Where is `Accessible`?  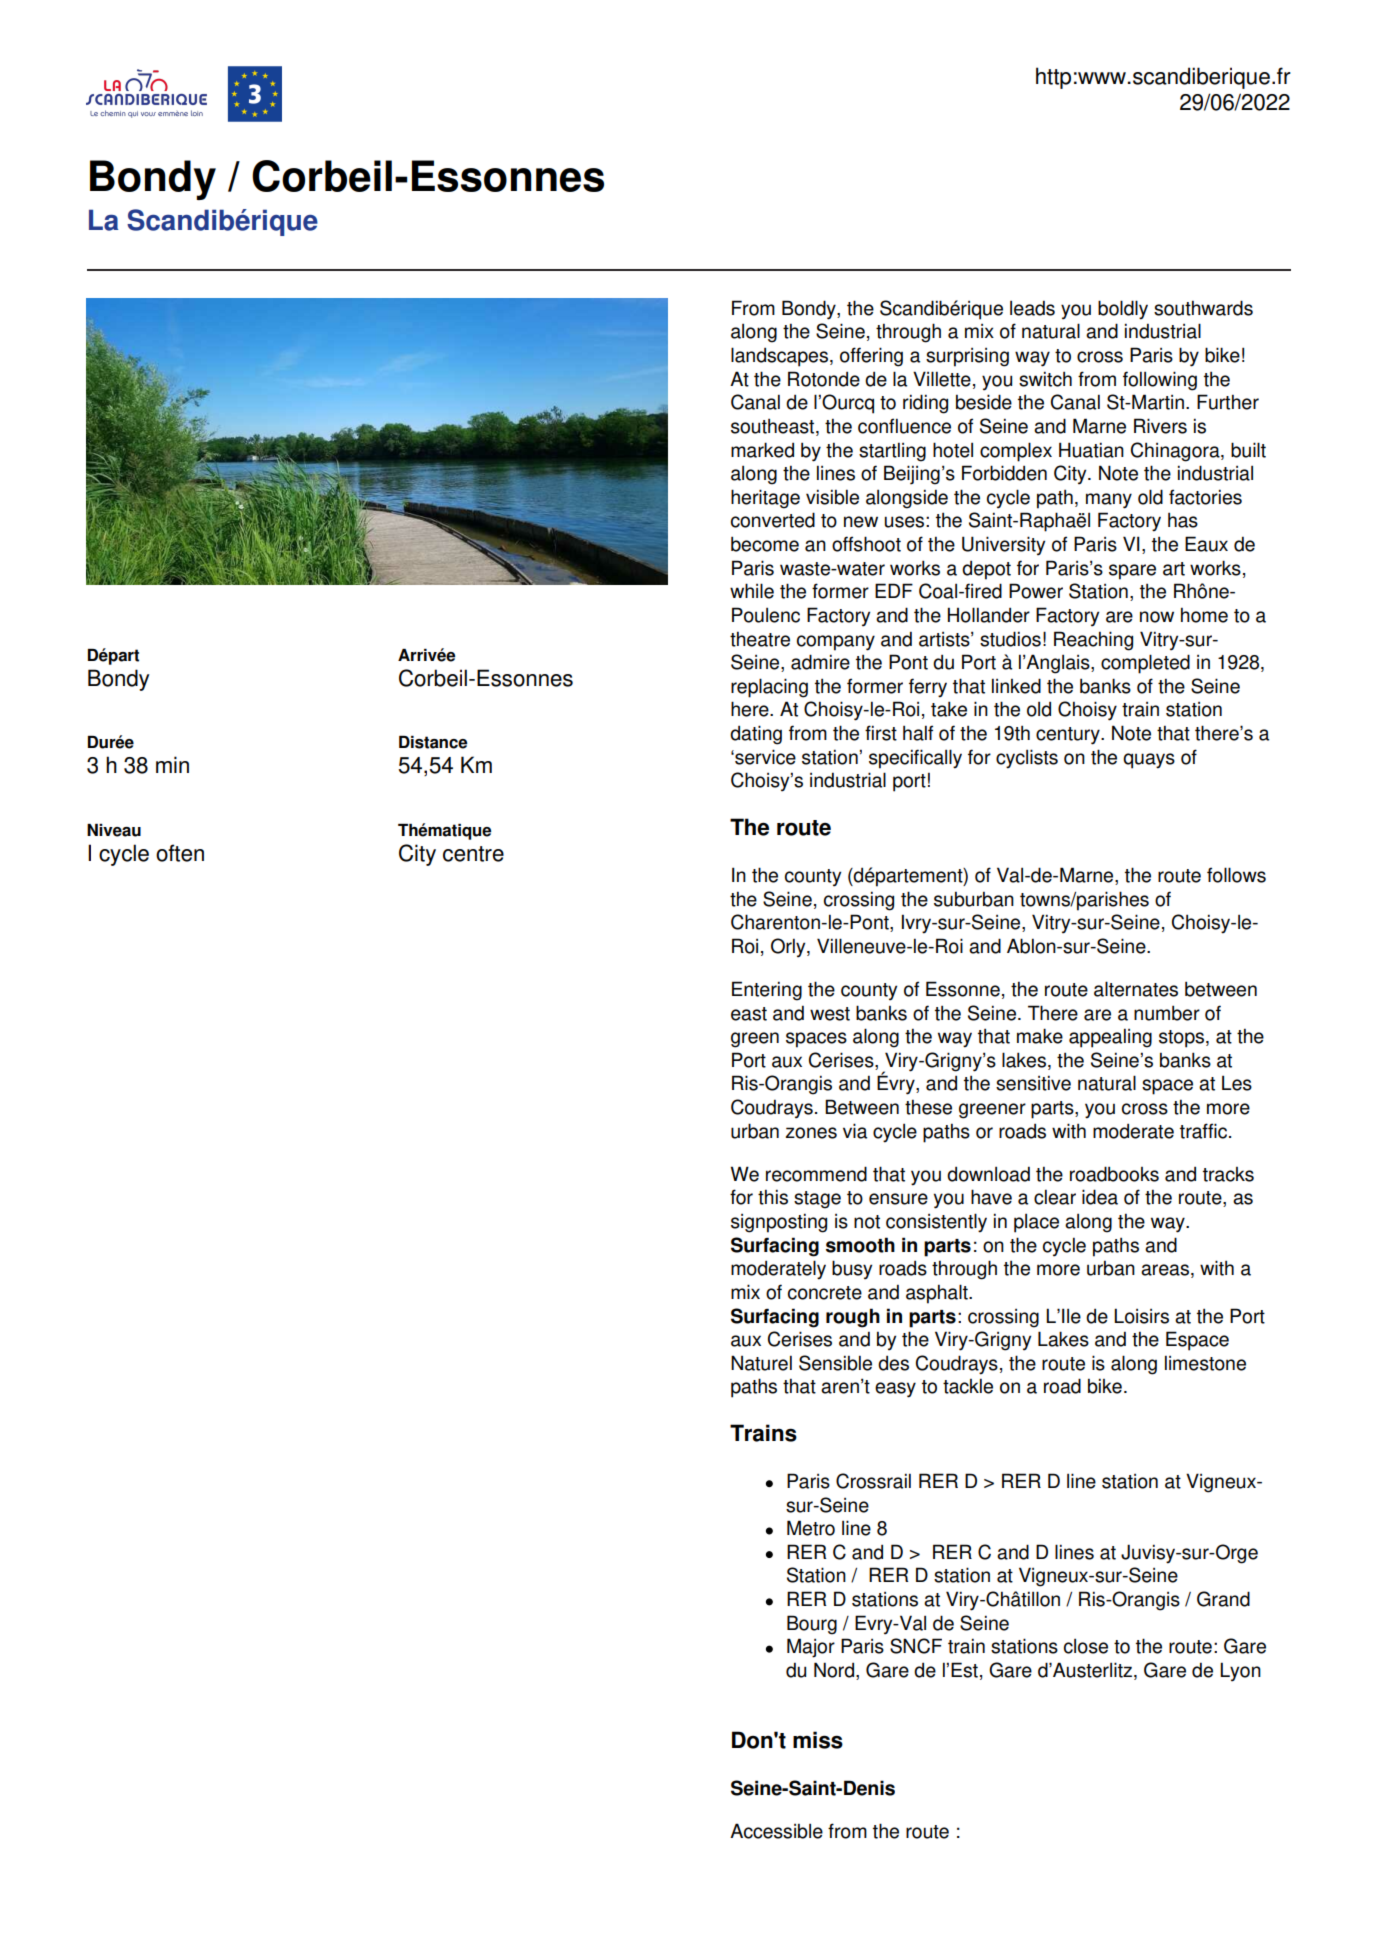
Accessible is located at coordinates (776, 1831).
